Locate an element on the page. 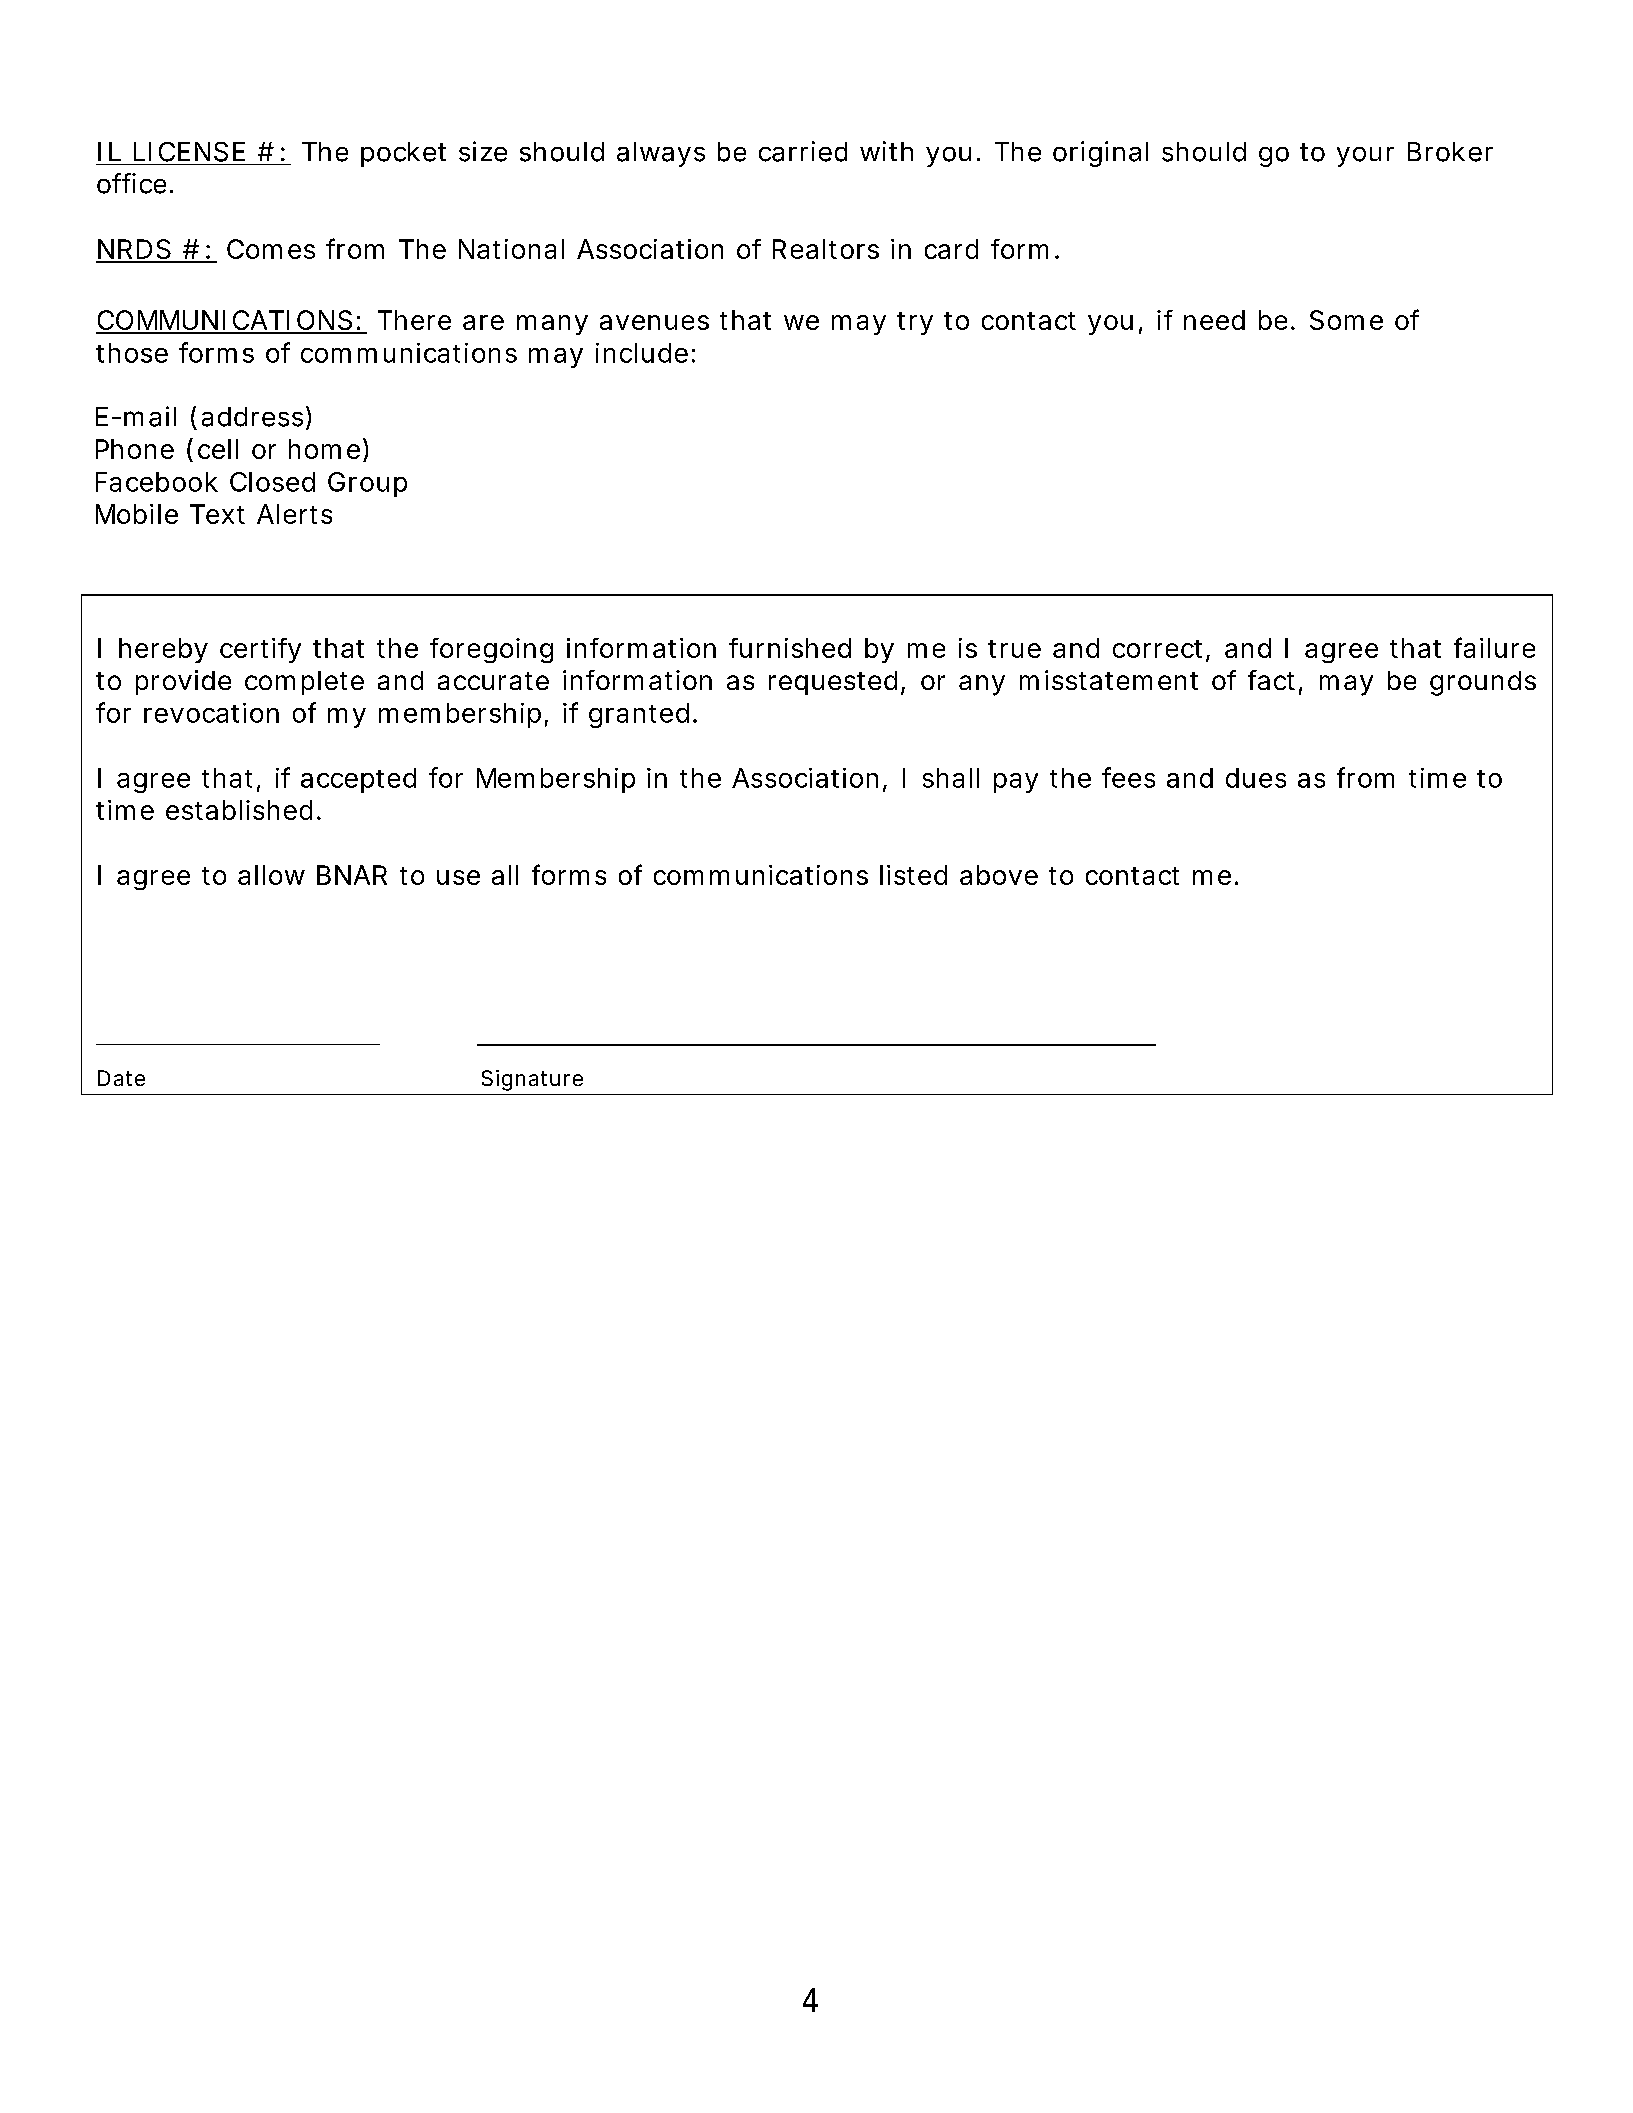 Image resolution: width=1633 pixels, height=2113 pixels. certify is located at coordinates (260, 650).
